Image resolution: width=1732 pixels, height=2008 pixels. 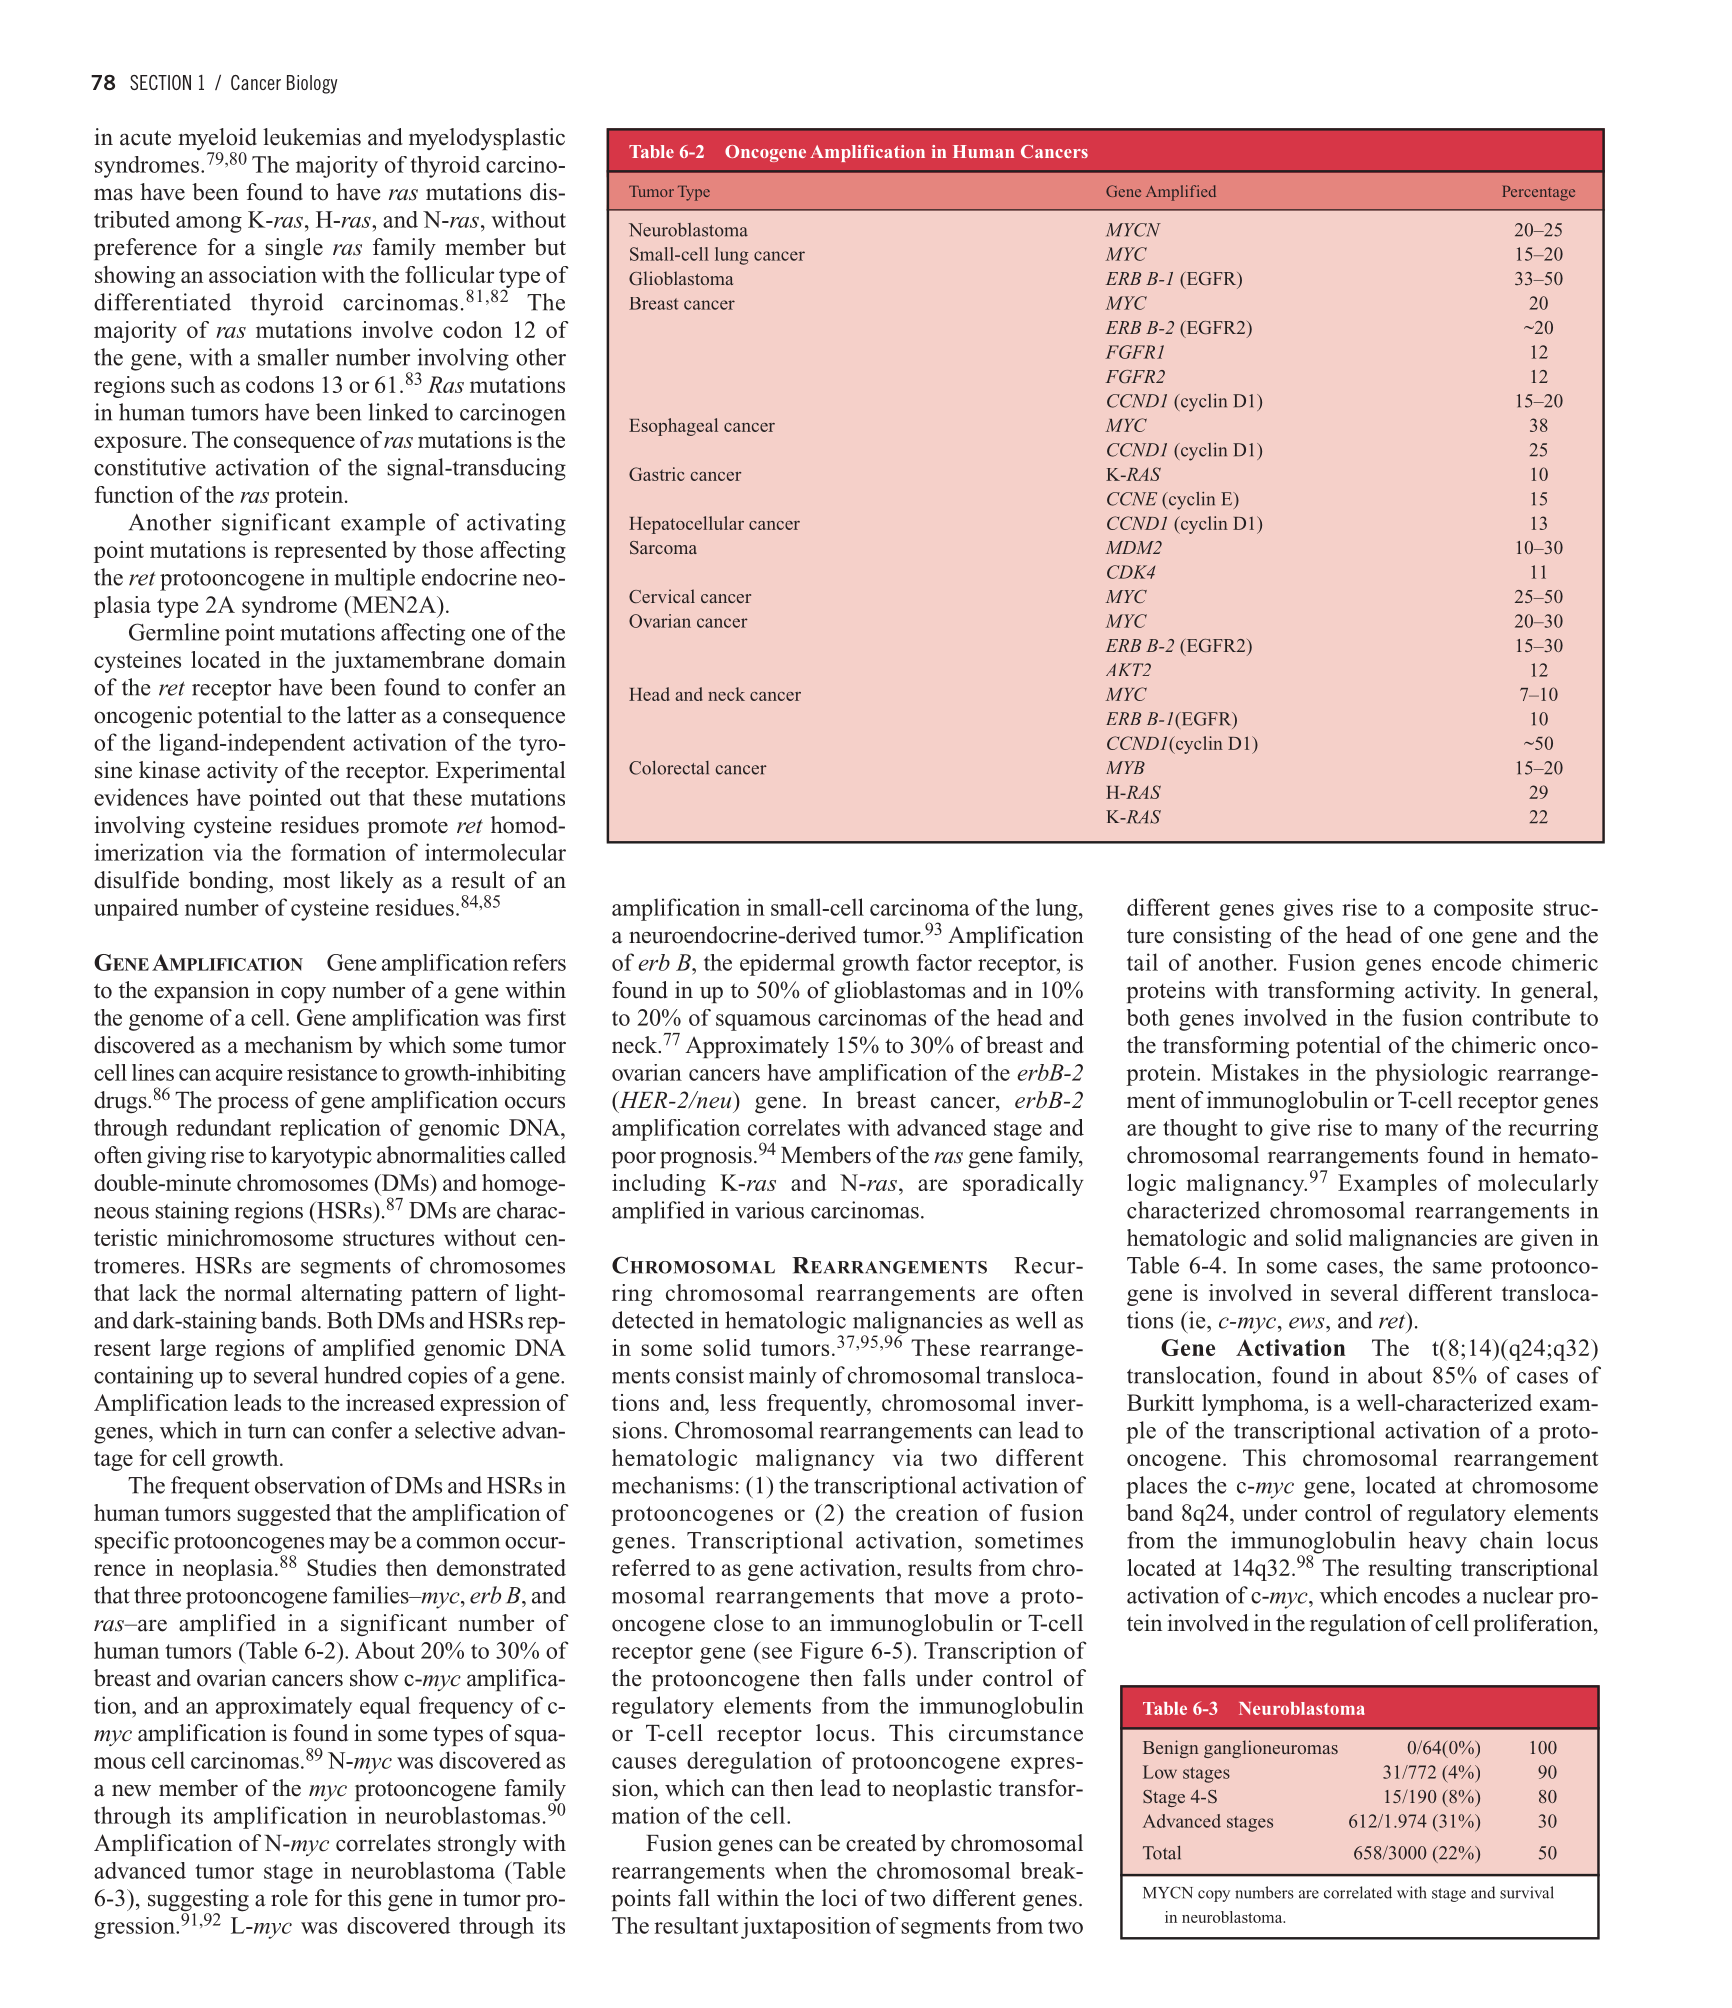 I want to click on Gastric, so click(x=656, y=474).
